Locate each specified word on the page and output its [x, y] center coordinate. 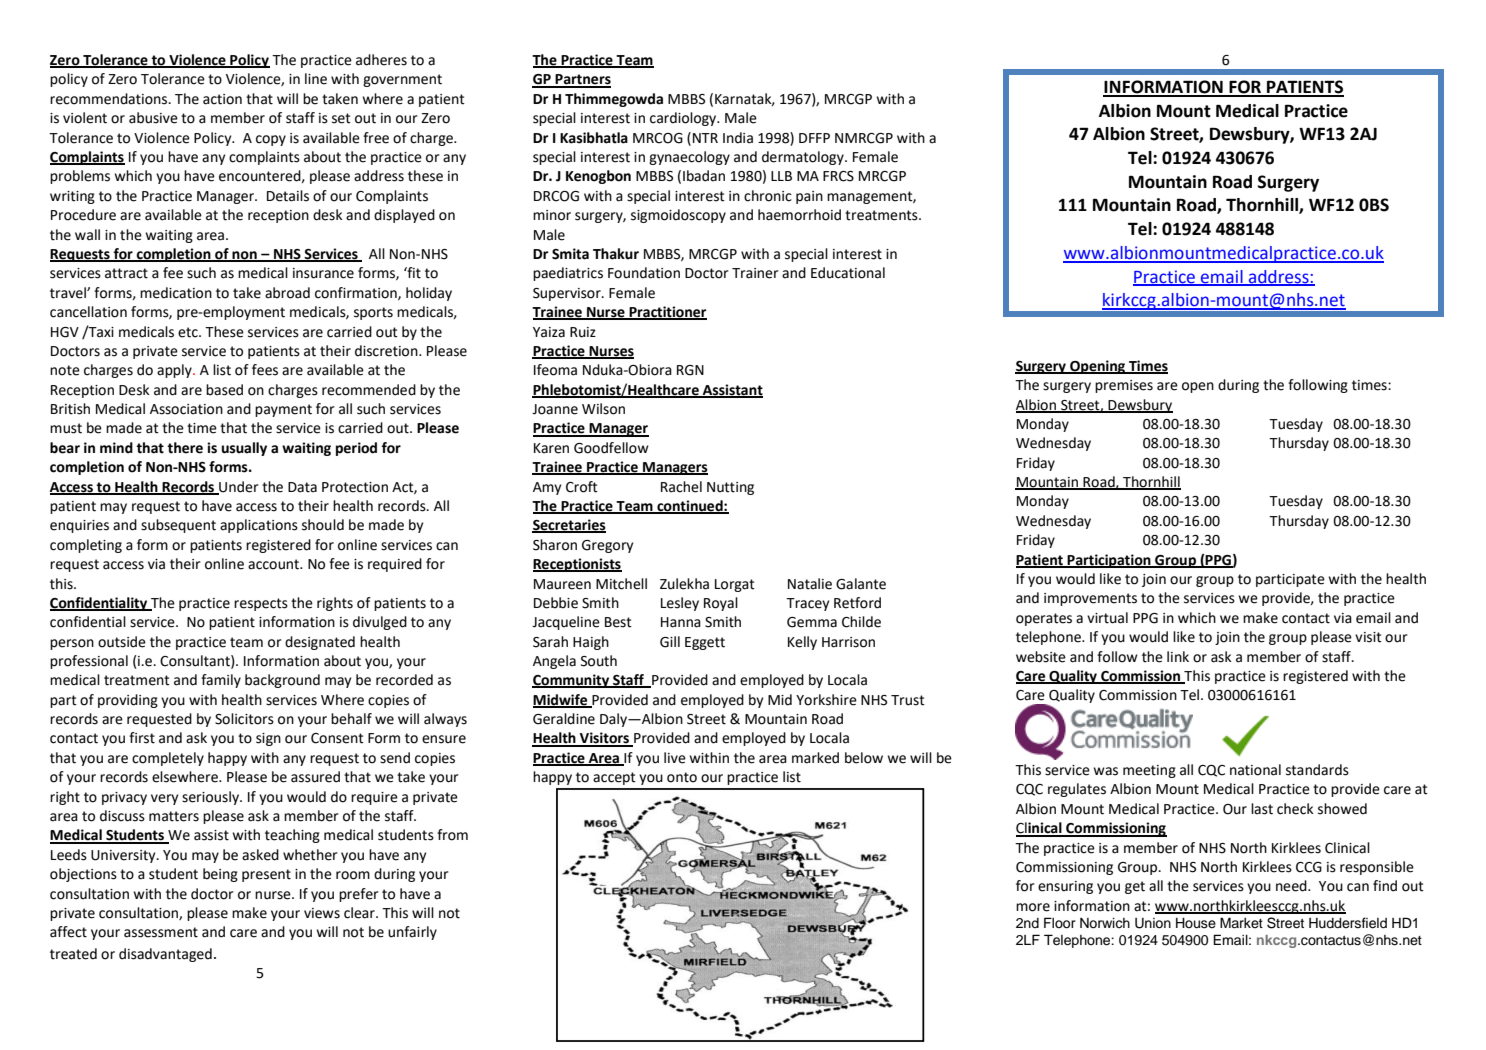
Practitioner [667, 313]
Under [238, 487]
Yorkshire [826, 700]
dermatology [804, 158]
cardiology [684, 119]
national [1255, 770]
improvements [1090, 599]
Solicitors [244, 719]
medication [176, 293]
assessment [161, 932]
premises [1124, 386]
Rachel [681, 487]
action [222, 99]
